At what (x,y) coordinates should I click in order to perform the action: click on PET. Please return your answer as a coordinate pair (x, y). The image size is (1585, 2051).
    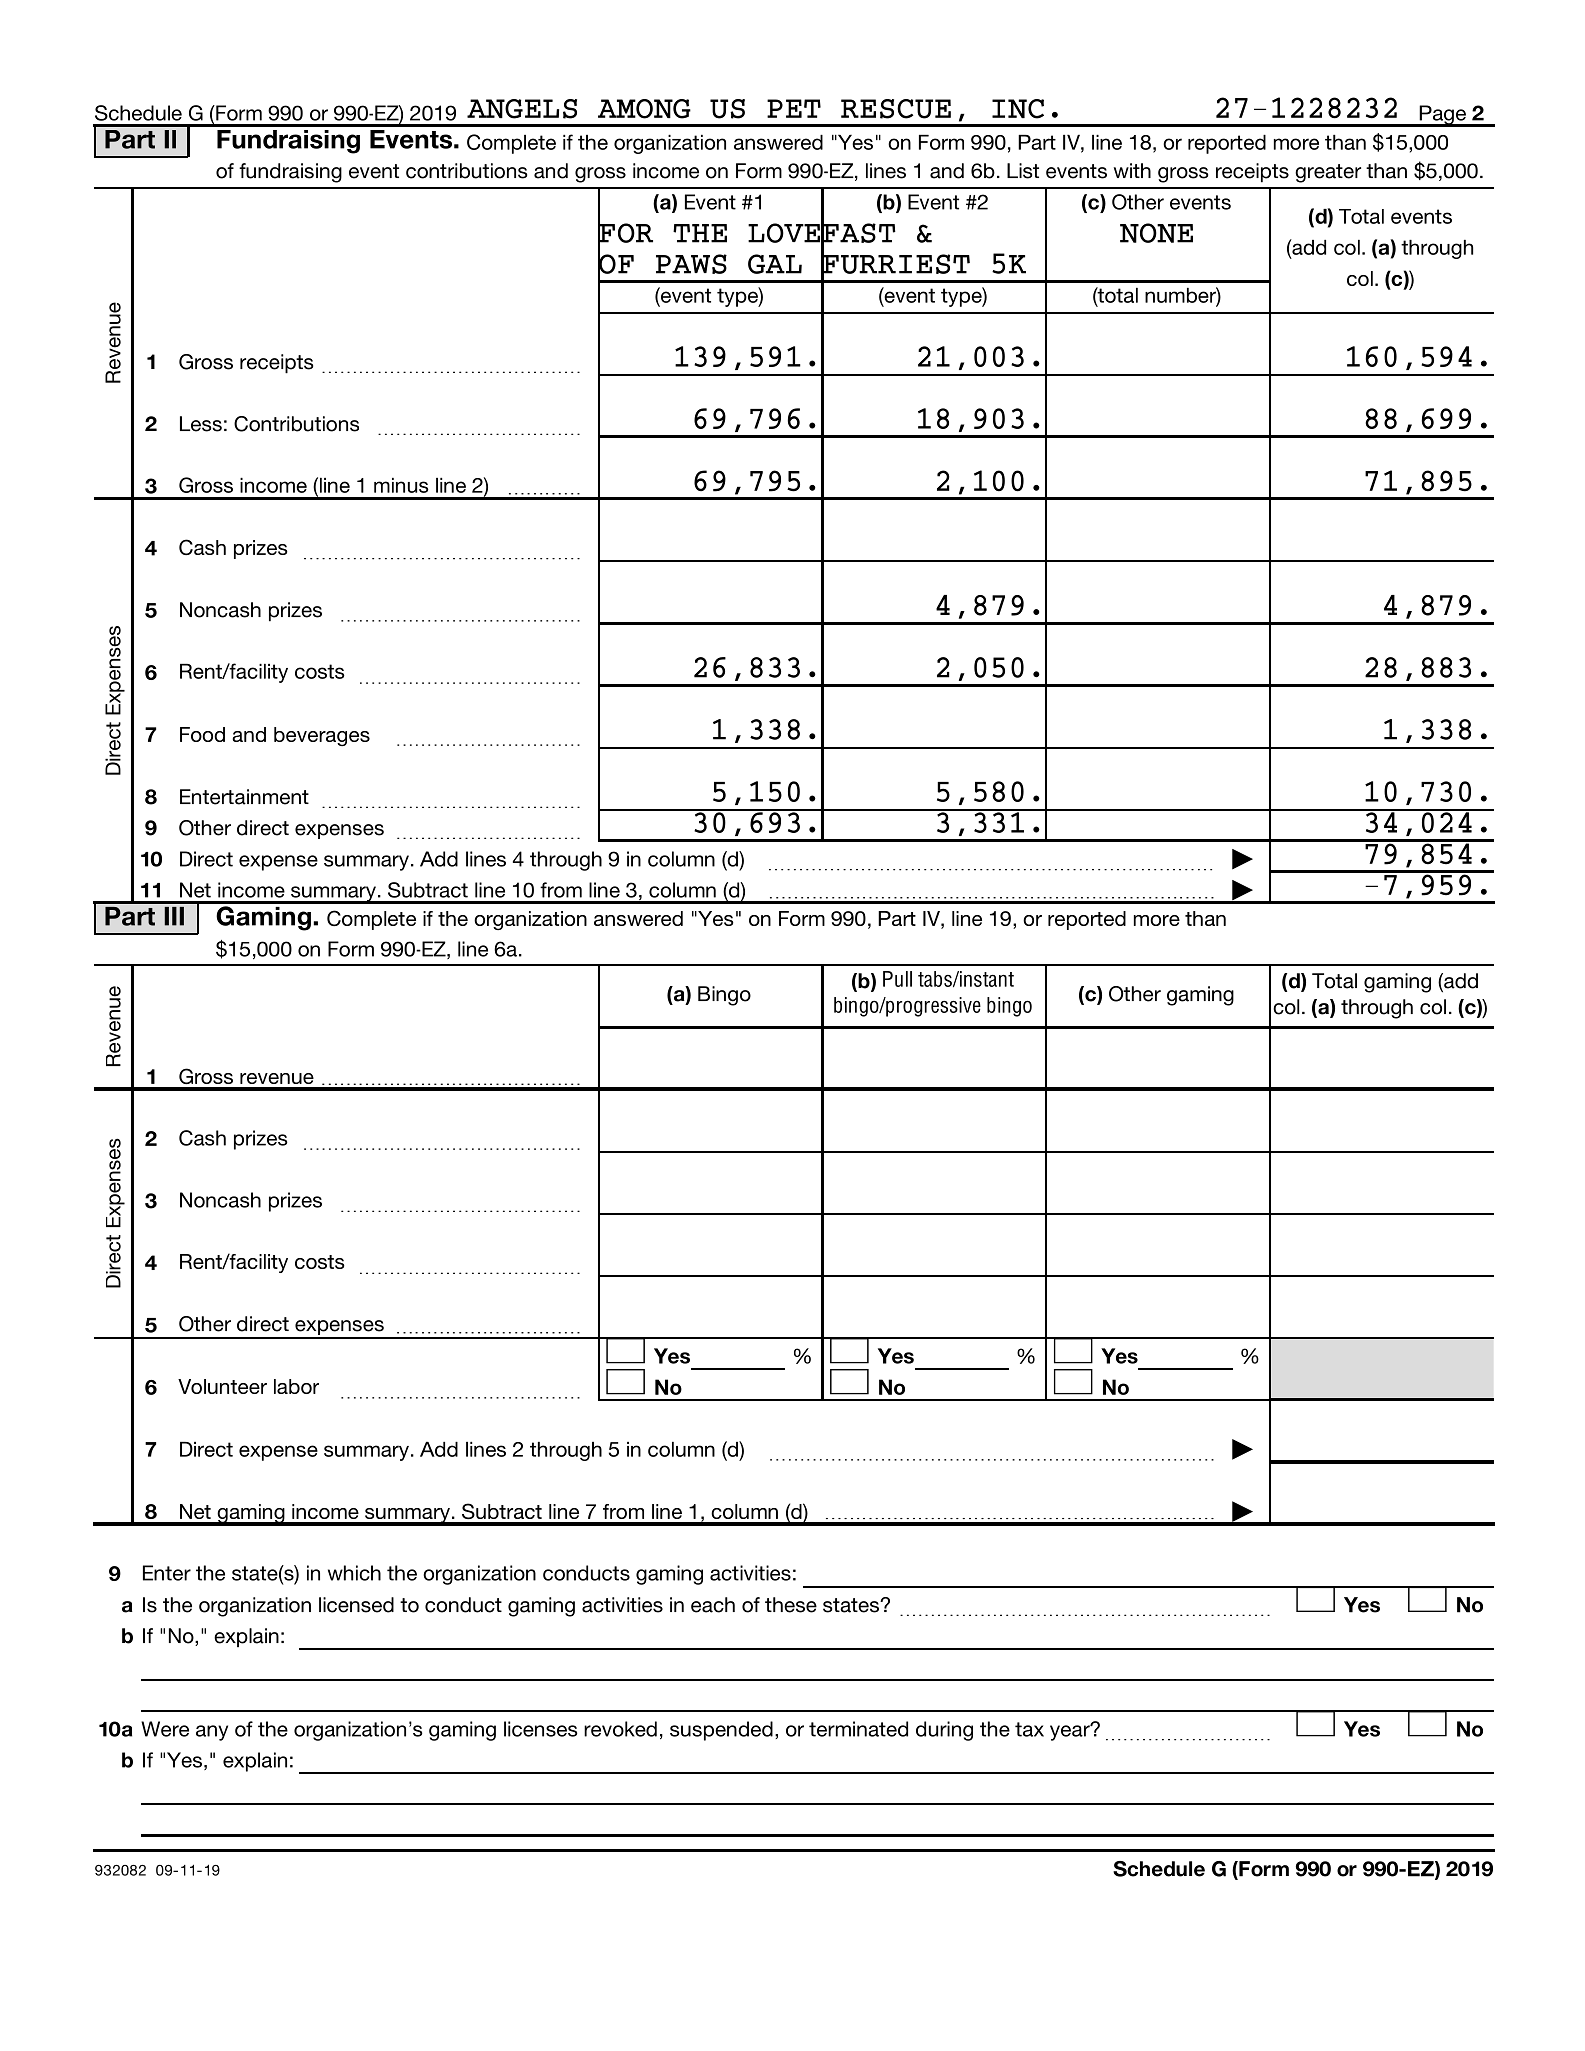
    Looking at the image, I should click on (794, 108).
